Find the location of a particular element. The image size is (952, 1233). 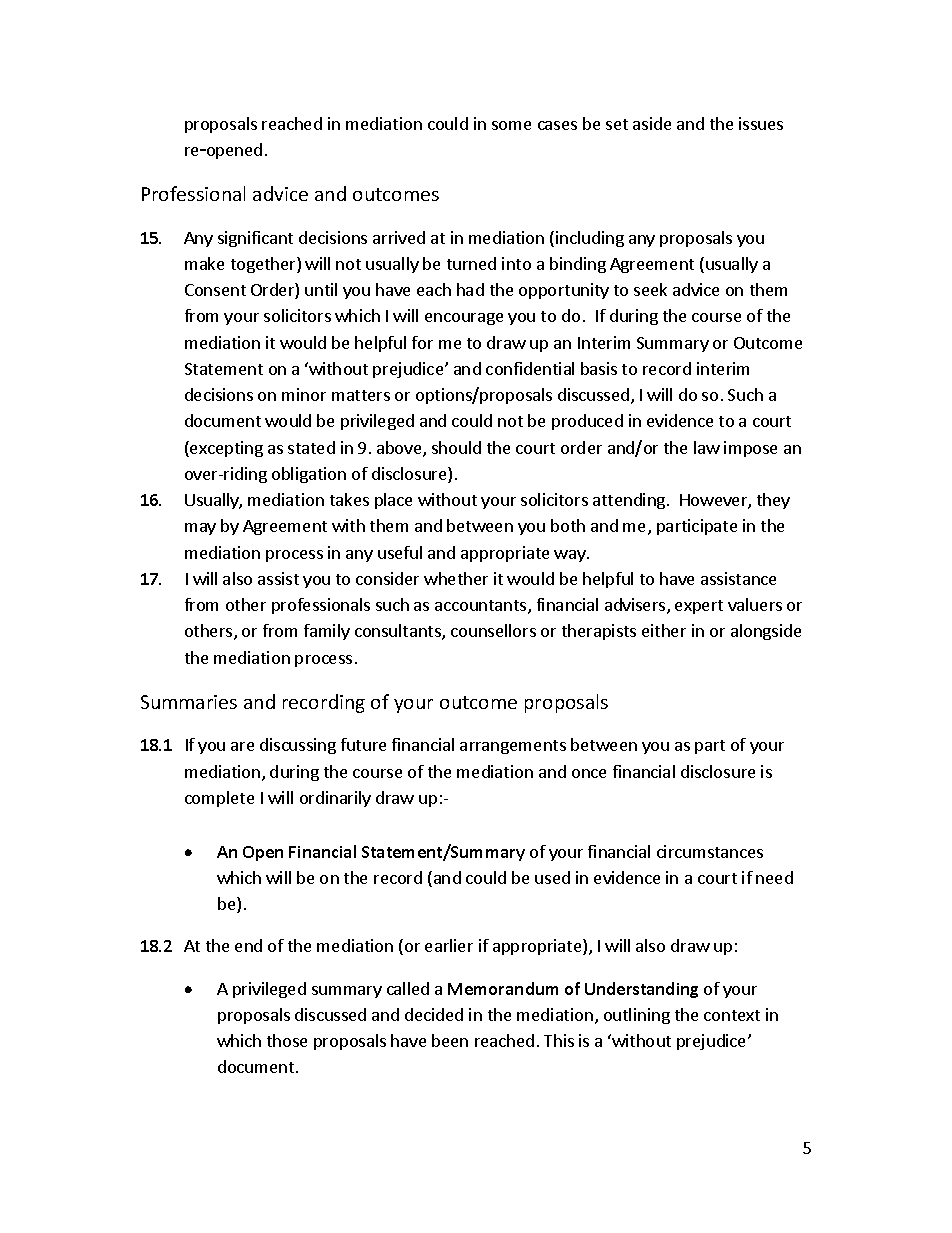

some is located at coordinates (511, 125).
